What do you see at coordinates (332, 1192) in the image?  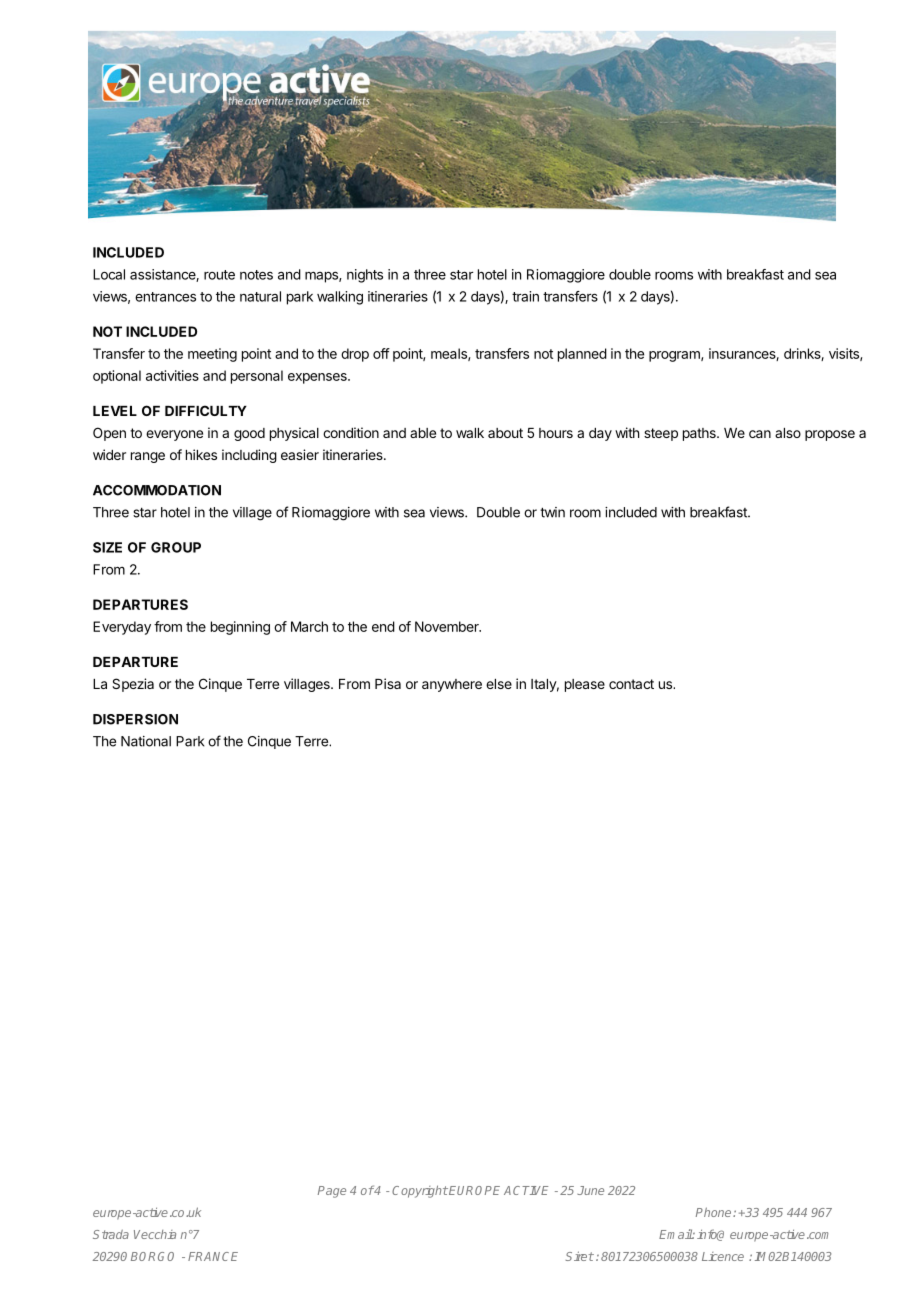 I see `Page` at bounding box center [332, 1192].
